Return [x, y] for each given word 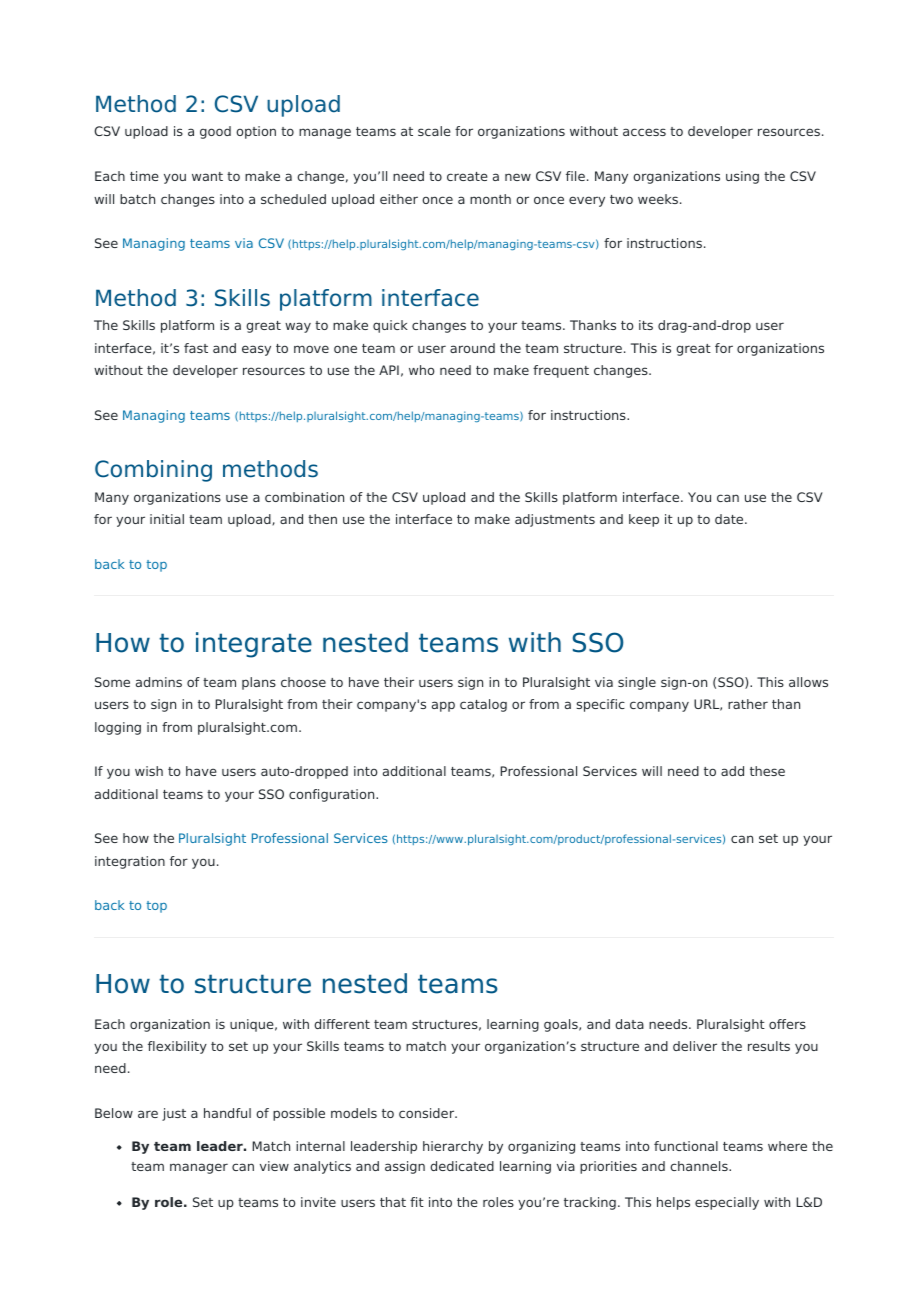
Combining [153, 471]
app [443, 706]
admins [159, 682]
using [742, 177]
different [342, 1024]
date [730, 519]
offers [787, 1024]
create [467, 176]
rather [748, 704]
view [274, 1166]
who [422, 370]
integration [130, 862]
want [207, 176]
